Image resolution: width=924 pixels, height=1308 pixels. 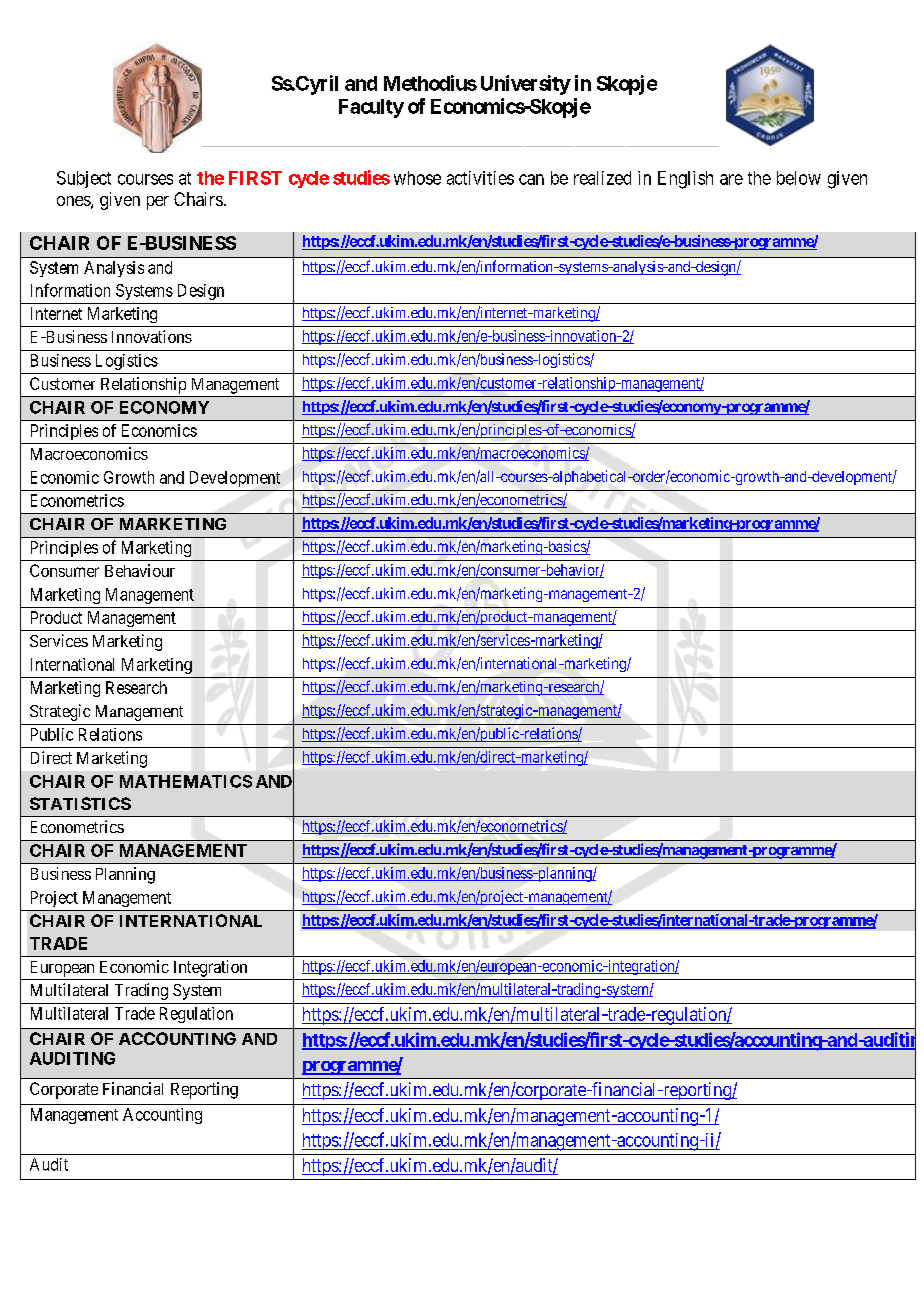 I want to click on are, so click(x=731, y=179).
